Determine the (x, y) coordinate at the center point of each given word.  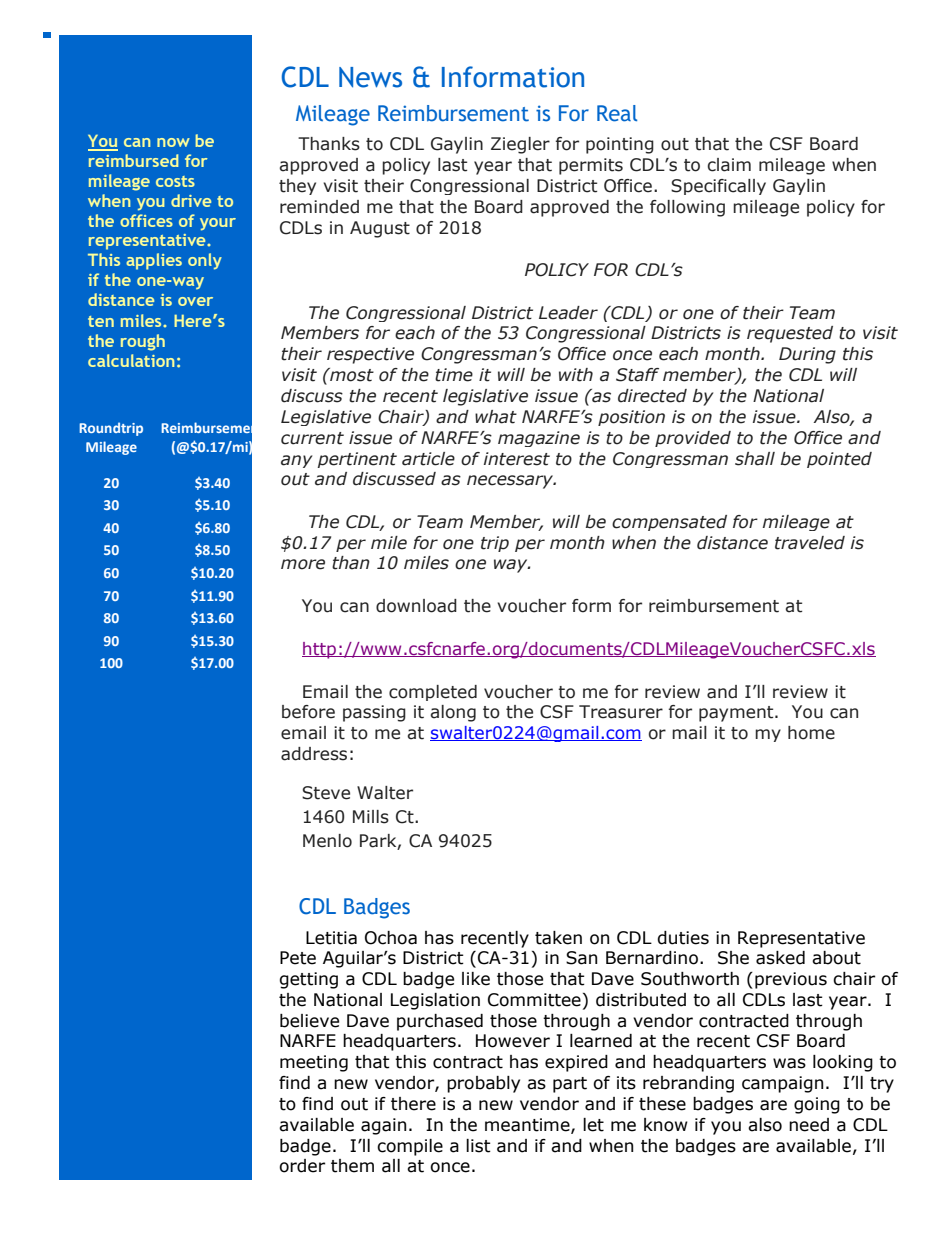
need (809, 1125)
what (496, 417)
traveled (810, 543)
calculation (131, 360)
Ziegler (520, 145)
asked (780, 958)
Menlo (327, 841)
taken (558, 938)
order (302, 1166)
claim (729, 165)
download (416, 606)
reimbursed (133, 160)
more (303, 564)
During (807, 355)
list (478, 1146)
